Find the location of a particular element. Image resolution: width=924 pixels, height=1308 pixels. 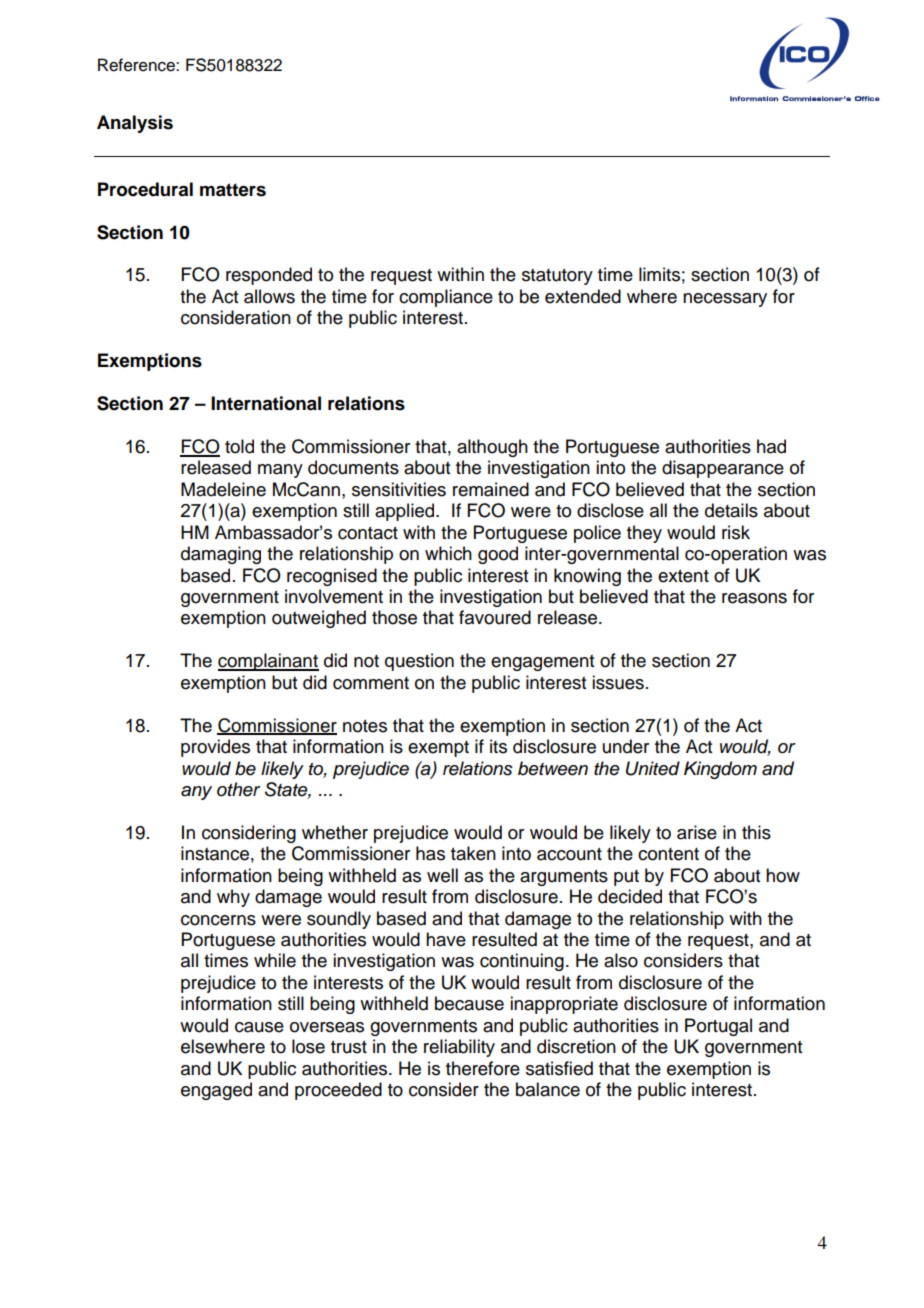

between is located at coordinates (553, 768).
